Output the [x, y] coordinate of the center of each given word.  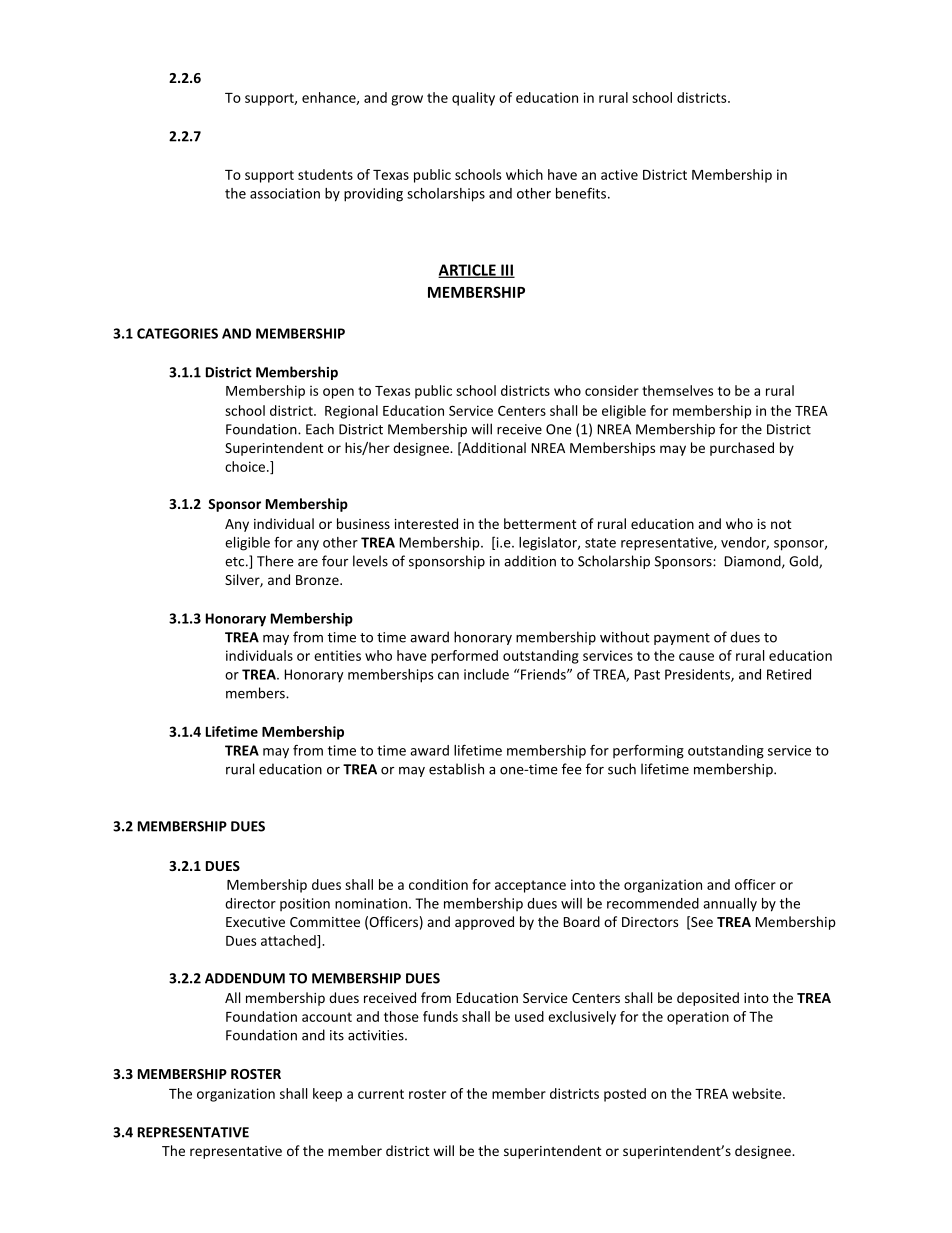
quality [473, 99]
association [285, 193]
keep [327, 1095]
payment [682, 639]
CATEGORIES [177, 333]
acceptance [530, 886]
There [275, 561]
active [619, 174]
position [305, 904]
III [507, 271]
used [529, 1016]
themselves [677, 390]
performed [464, 657]
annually [730, 905]
